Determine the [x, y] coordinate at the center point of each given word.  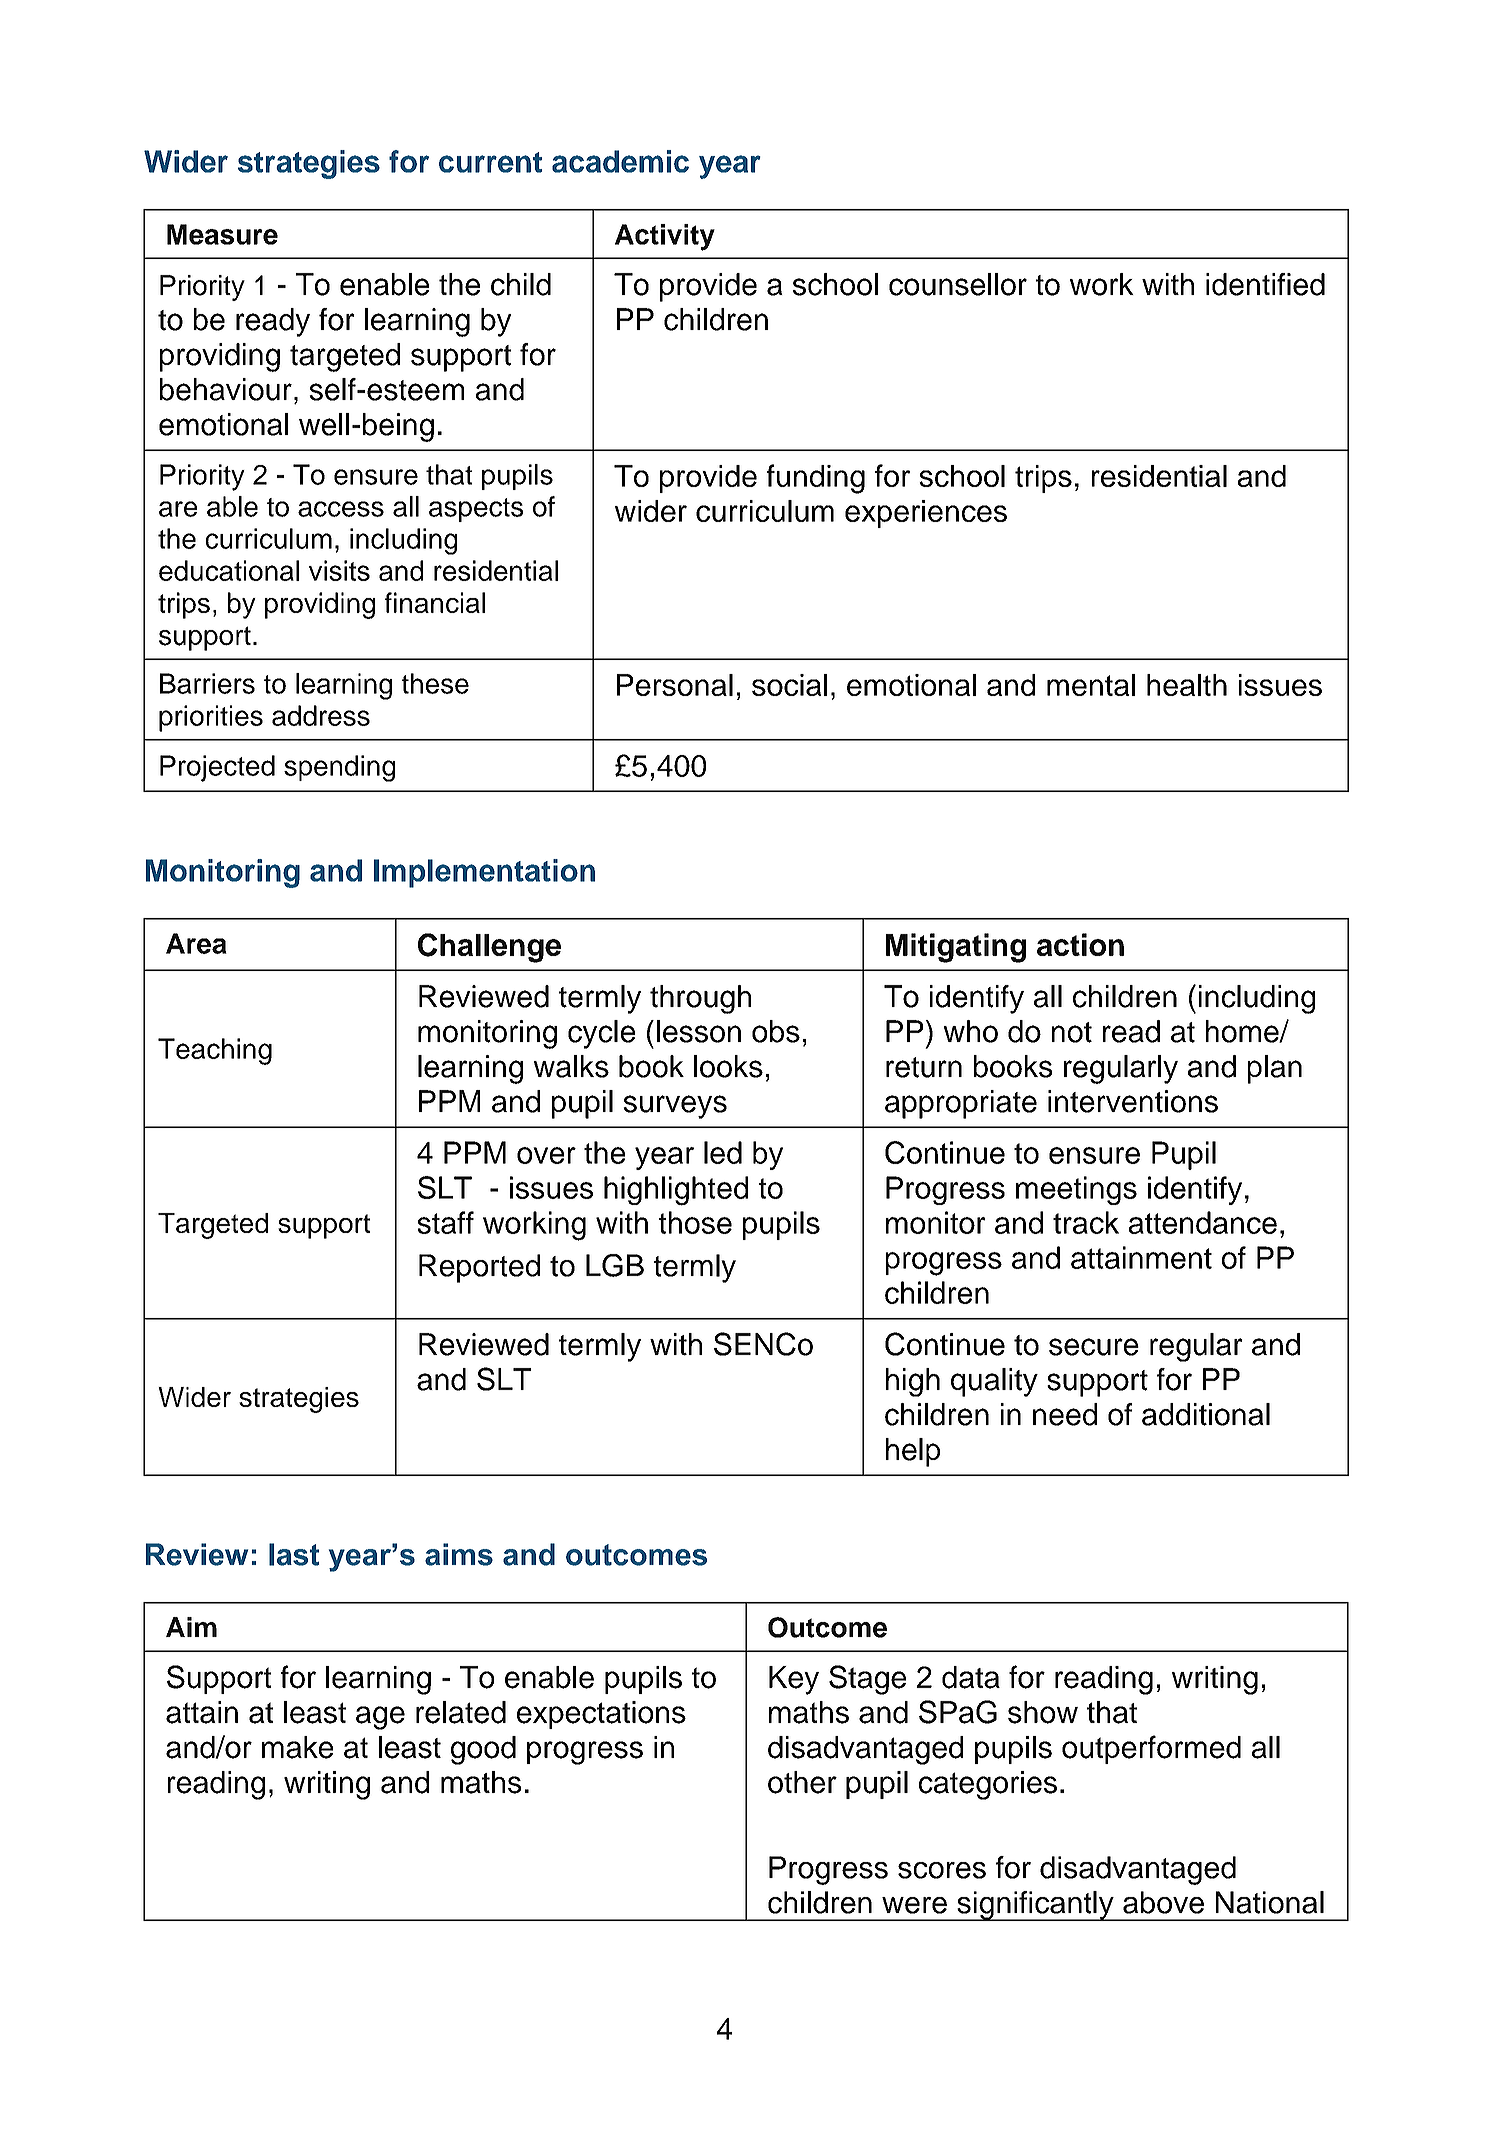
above [1163, 1902]
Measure [222, 234]
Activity [665, 237]
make [297, 1747]
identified [1265, 284]
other [802, 1782]
